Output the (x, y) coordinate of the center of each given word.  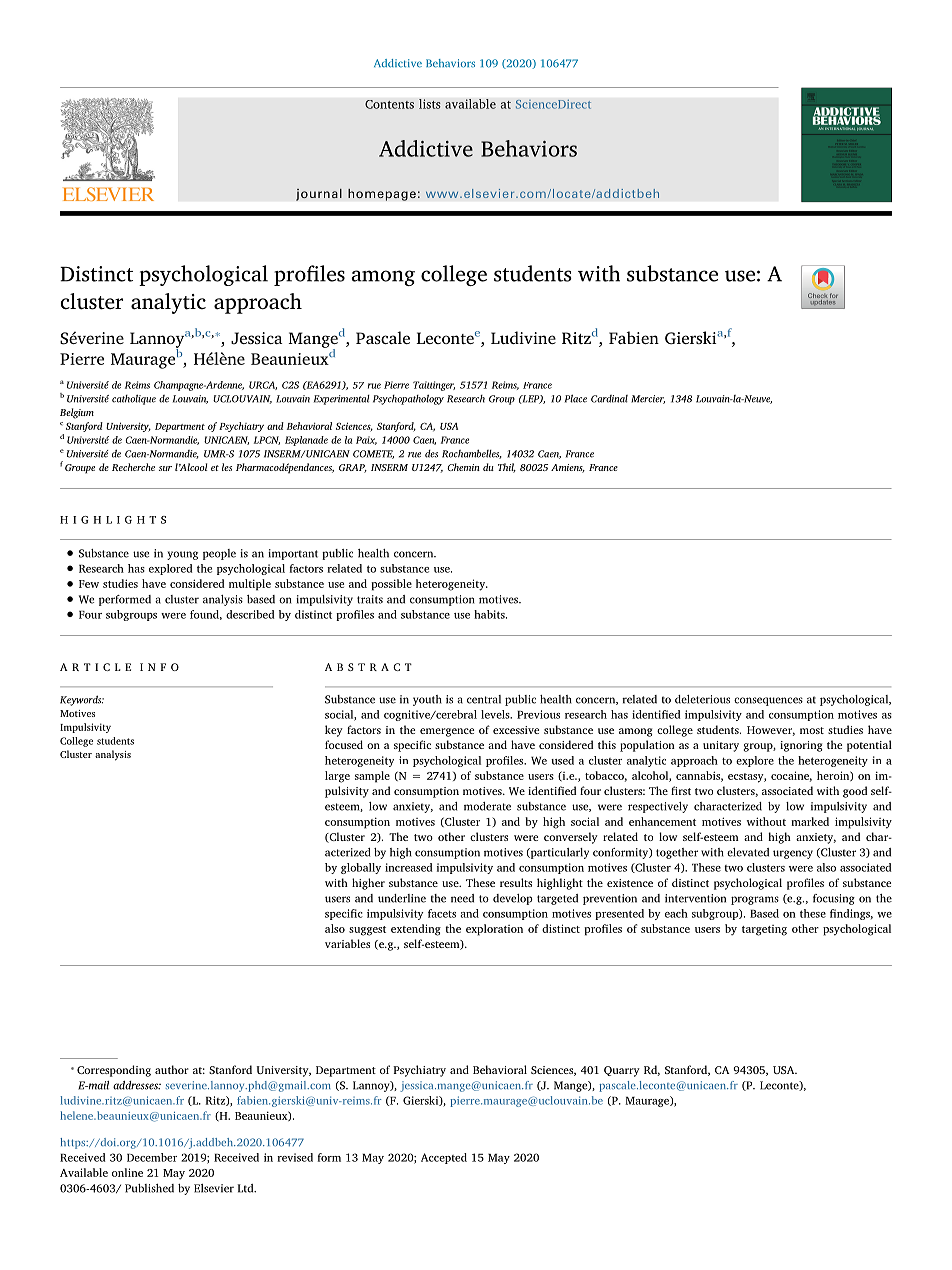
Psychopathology (408, 399)
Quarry (622, 1071)
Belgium (77, 413)
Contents (389, 104)
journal (319, 194)
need (462, 898)
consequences (768, 701)
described (250, 614)
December (152, 1157)
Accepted (444, 1158)
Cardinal (609, 399)
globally (361, 868)
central (484, 699)
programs (755, 900)
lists (430, 104)
